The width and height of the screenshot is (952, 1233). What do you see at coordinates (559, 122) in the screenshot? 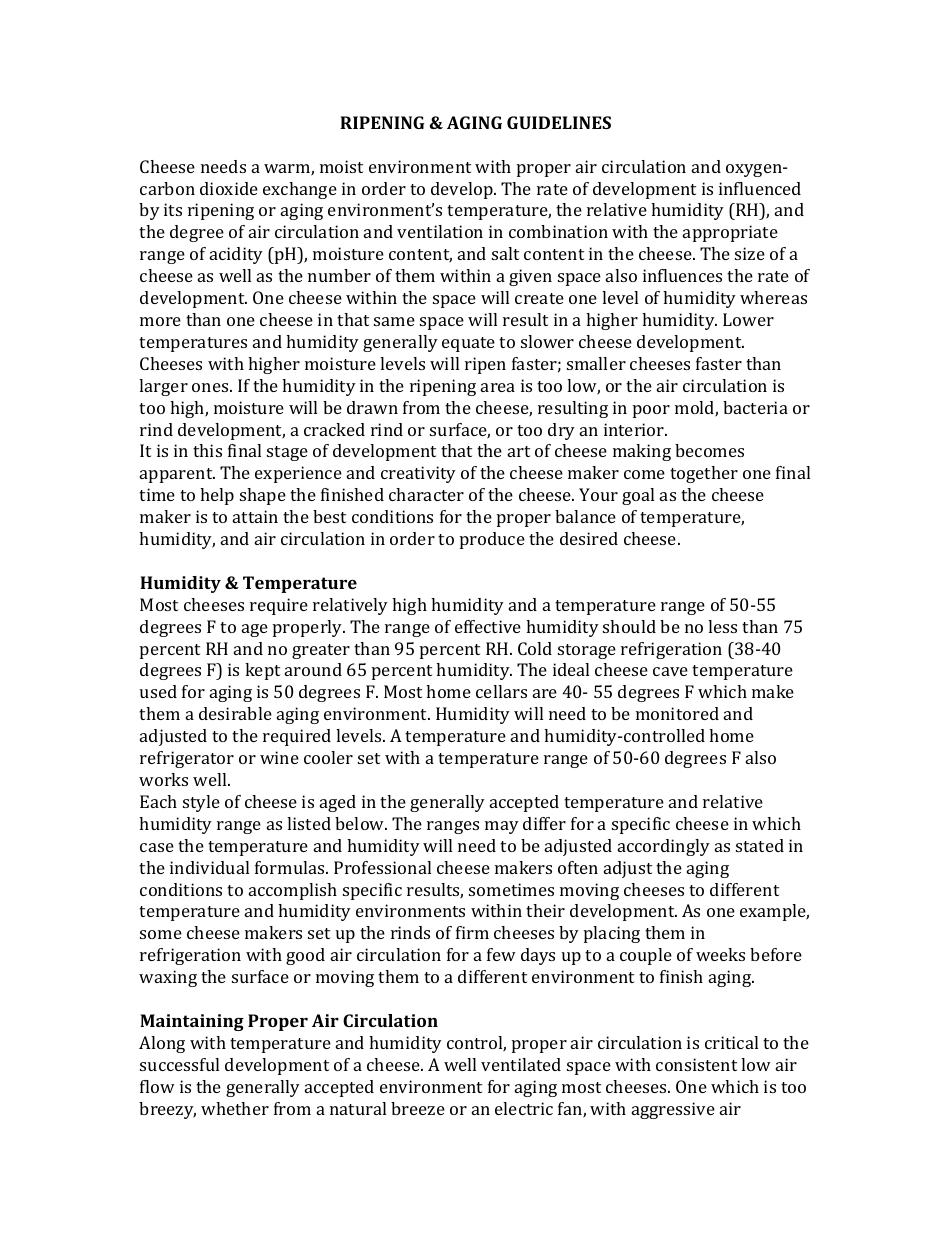
I see `GUIDELINES` at bounding box center [559, 122].
